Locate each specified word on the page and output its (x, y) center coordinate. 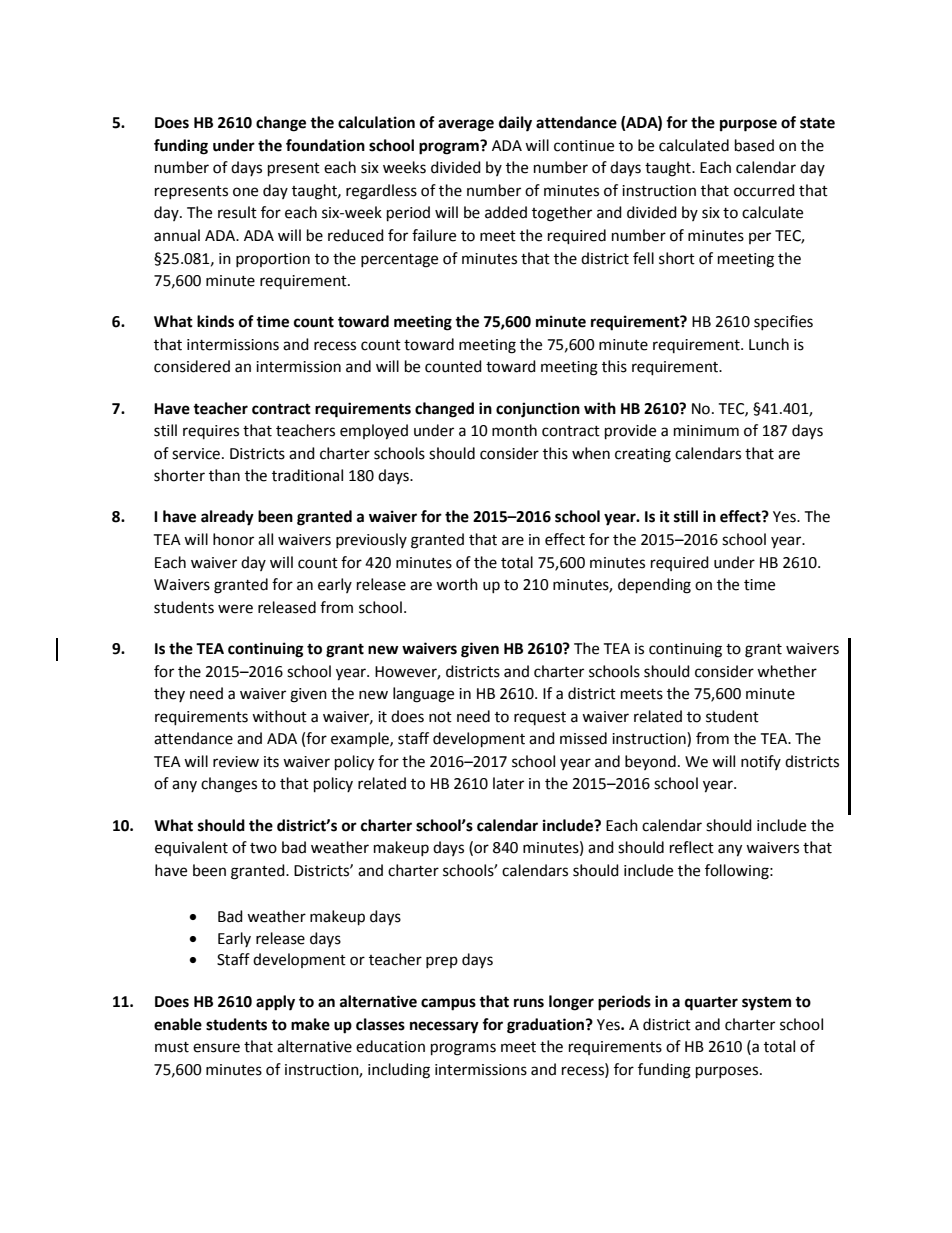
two (263, 848)
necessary (444, 1027)
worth (457, 584)
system (766, 1004)
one (245, 192)
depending (654, 586)
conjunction (538, 410)
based (754, 145)
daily (515, 124)
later (508, 783)
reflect (692, 847)
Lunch (769, 344)
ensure (216, 1048)
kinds (215, 321)
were (235, 609)
